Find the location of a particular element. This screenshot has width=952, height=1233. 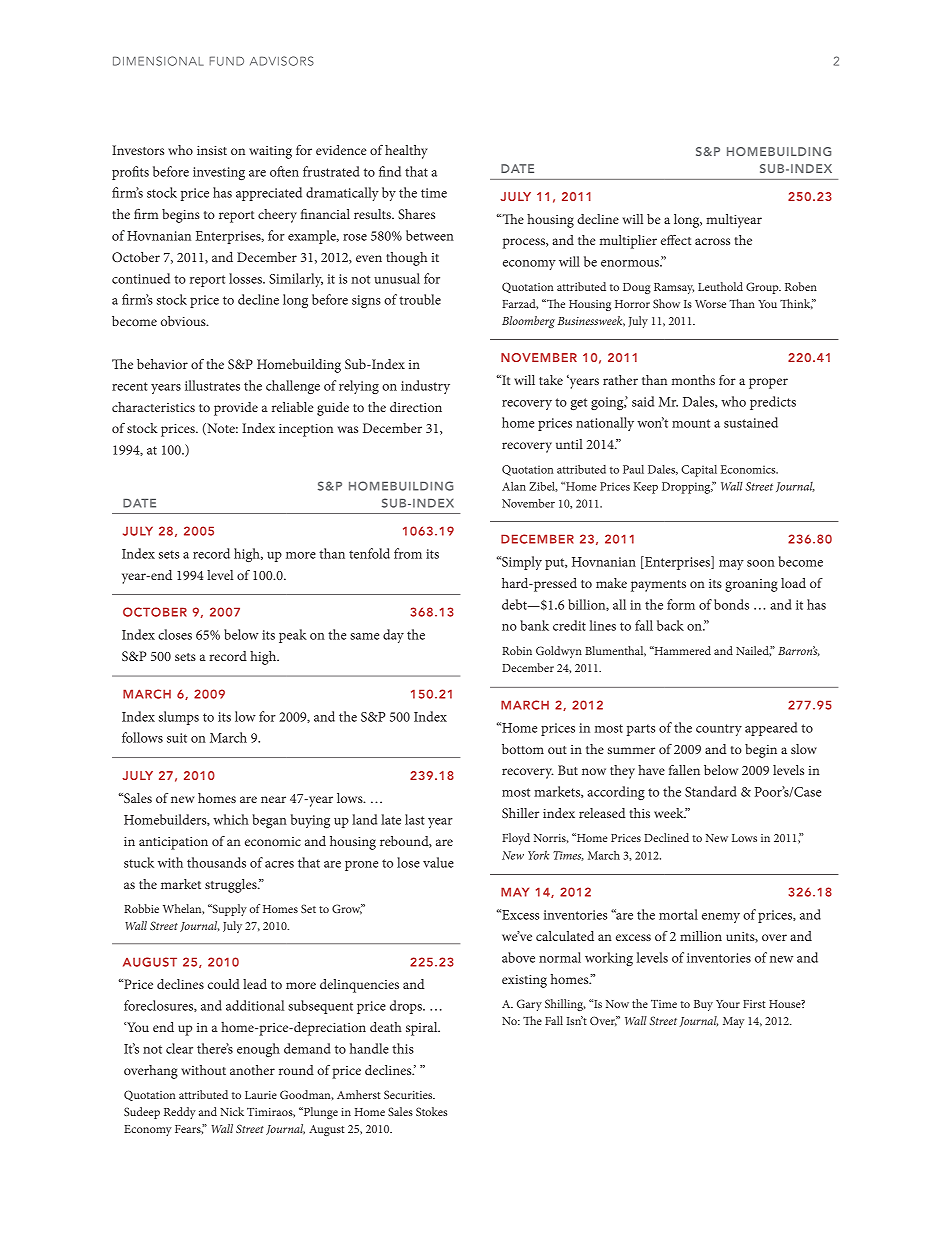

from is located at coordinates (408, 553).
